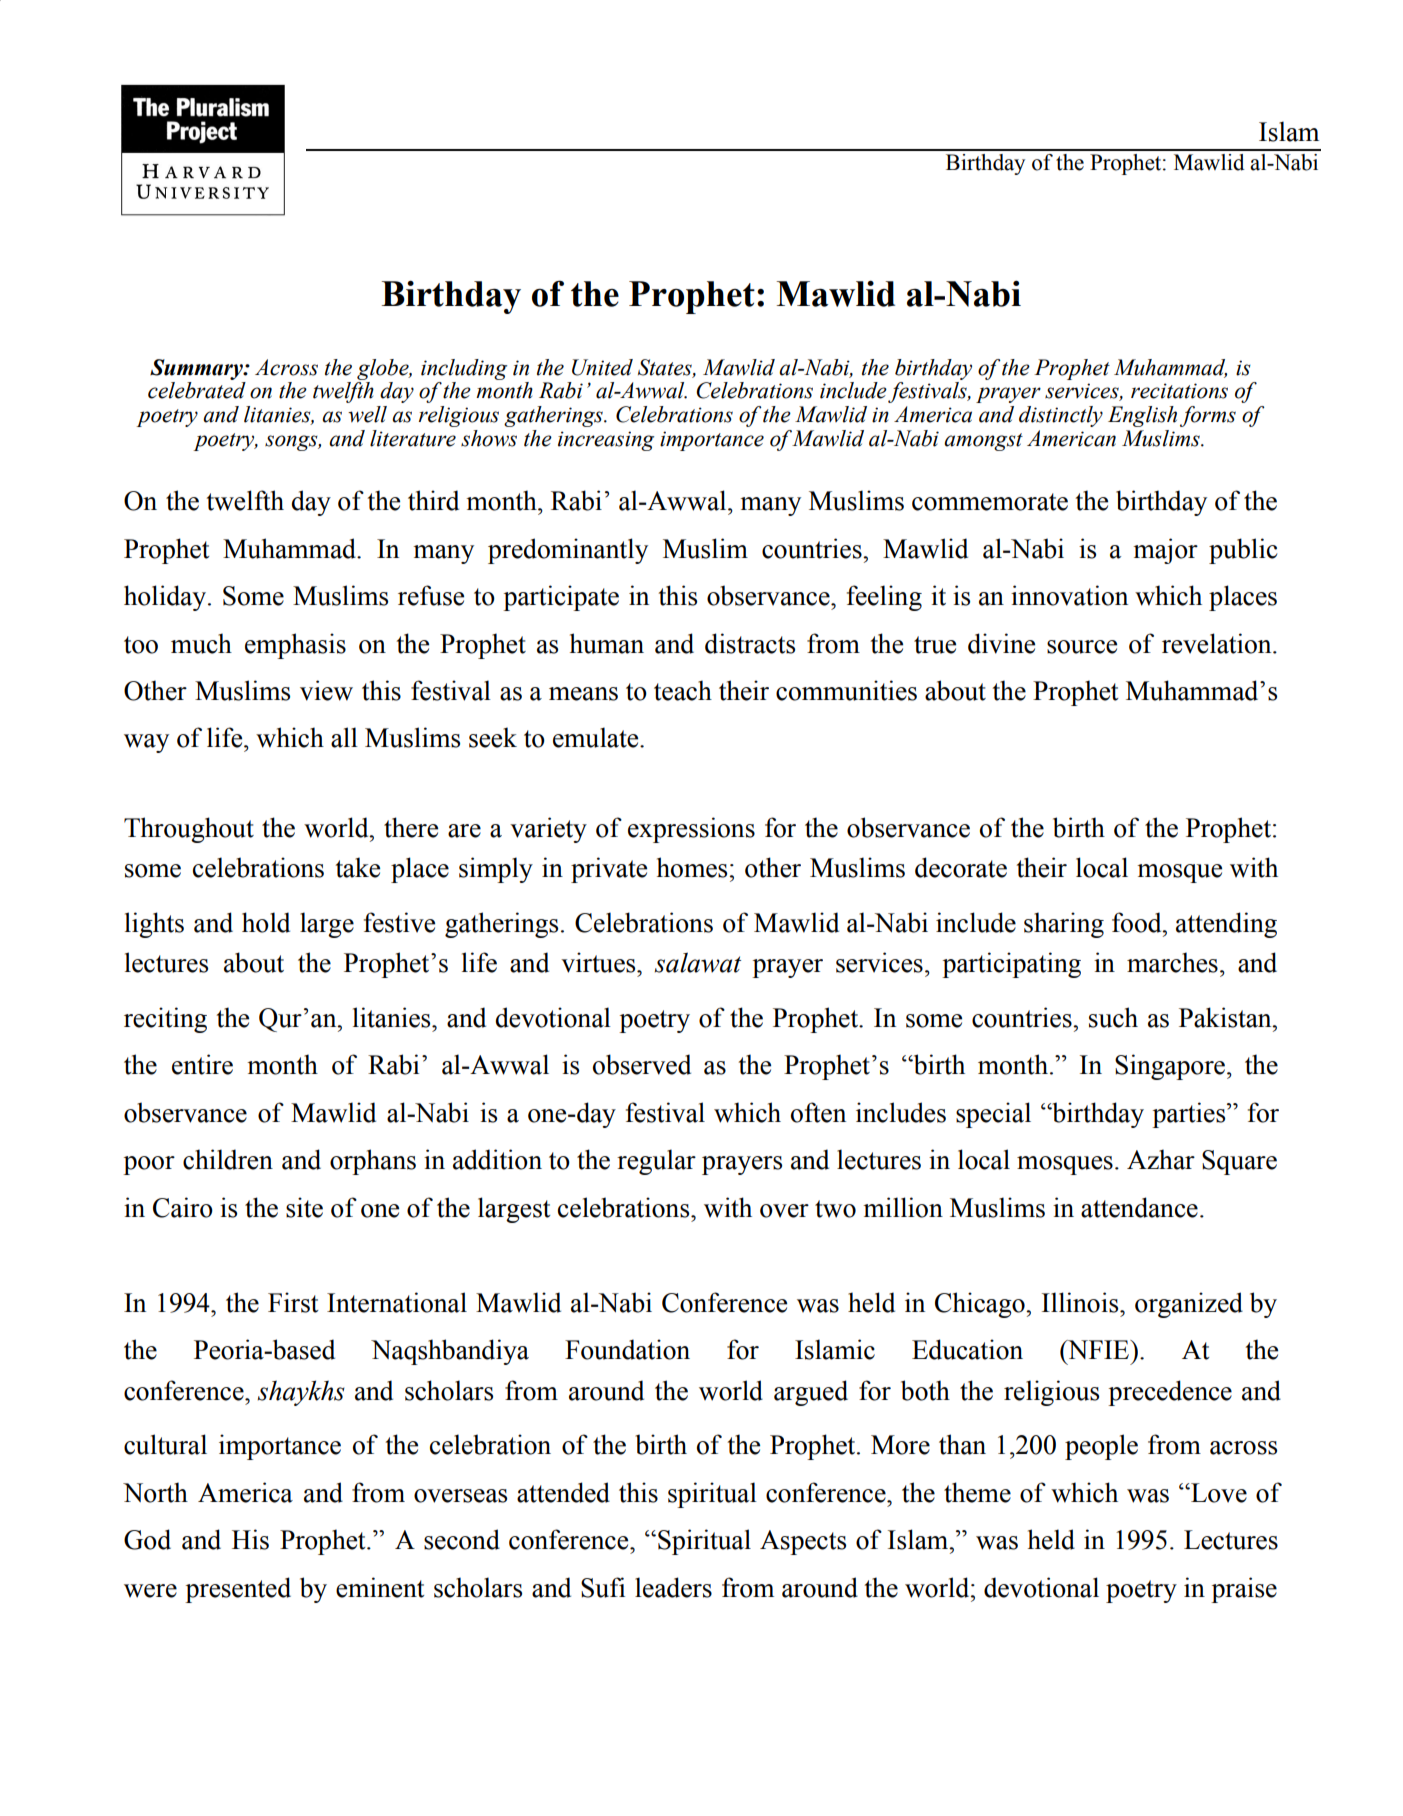  What do you see at coordinates (606, 441) in the screenshot?
I see `increasing` at bounding box center [606, 441].
